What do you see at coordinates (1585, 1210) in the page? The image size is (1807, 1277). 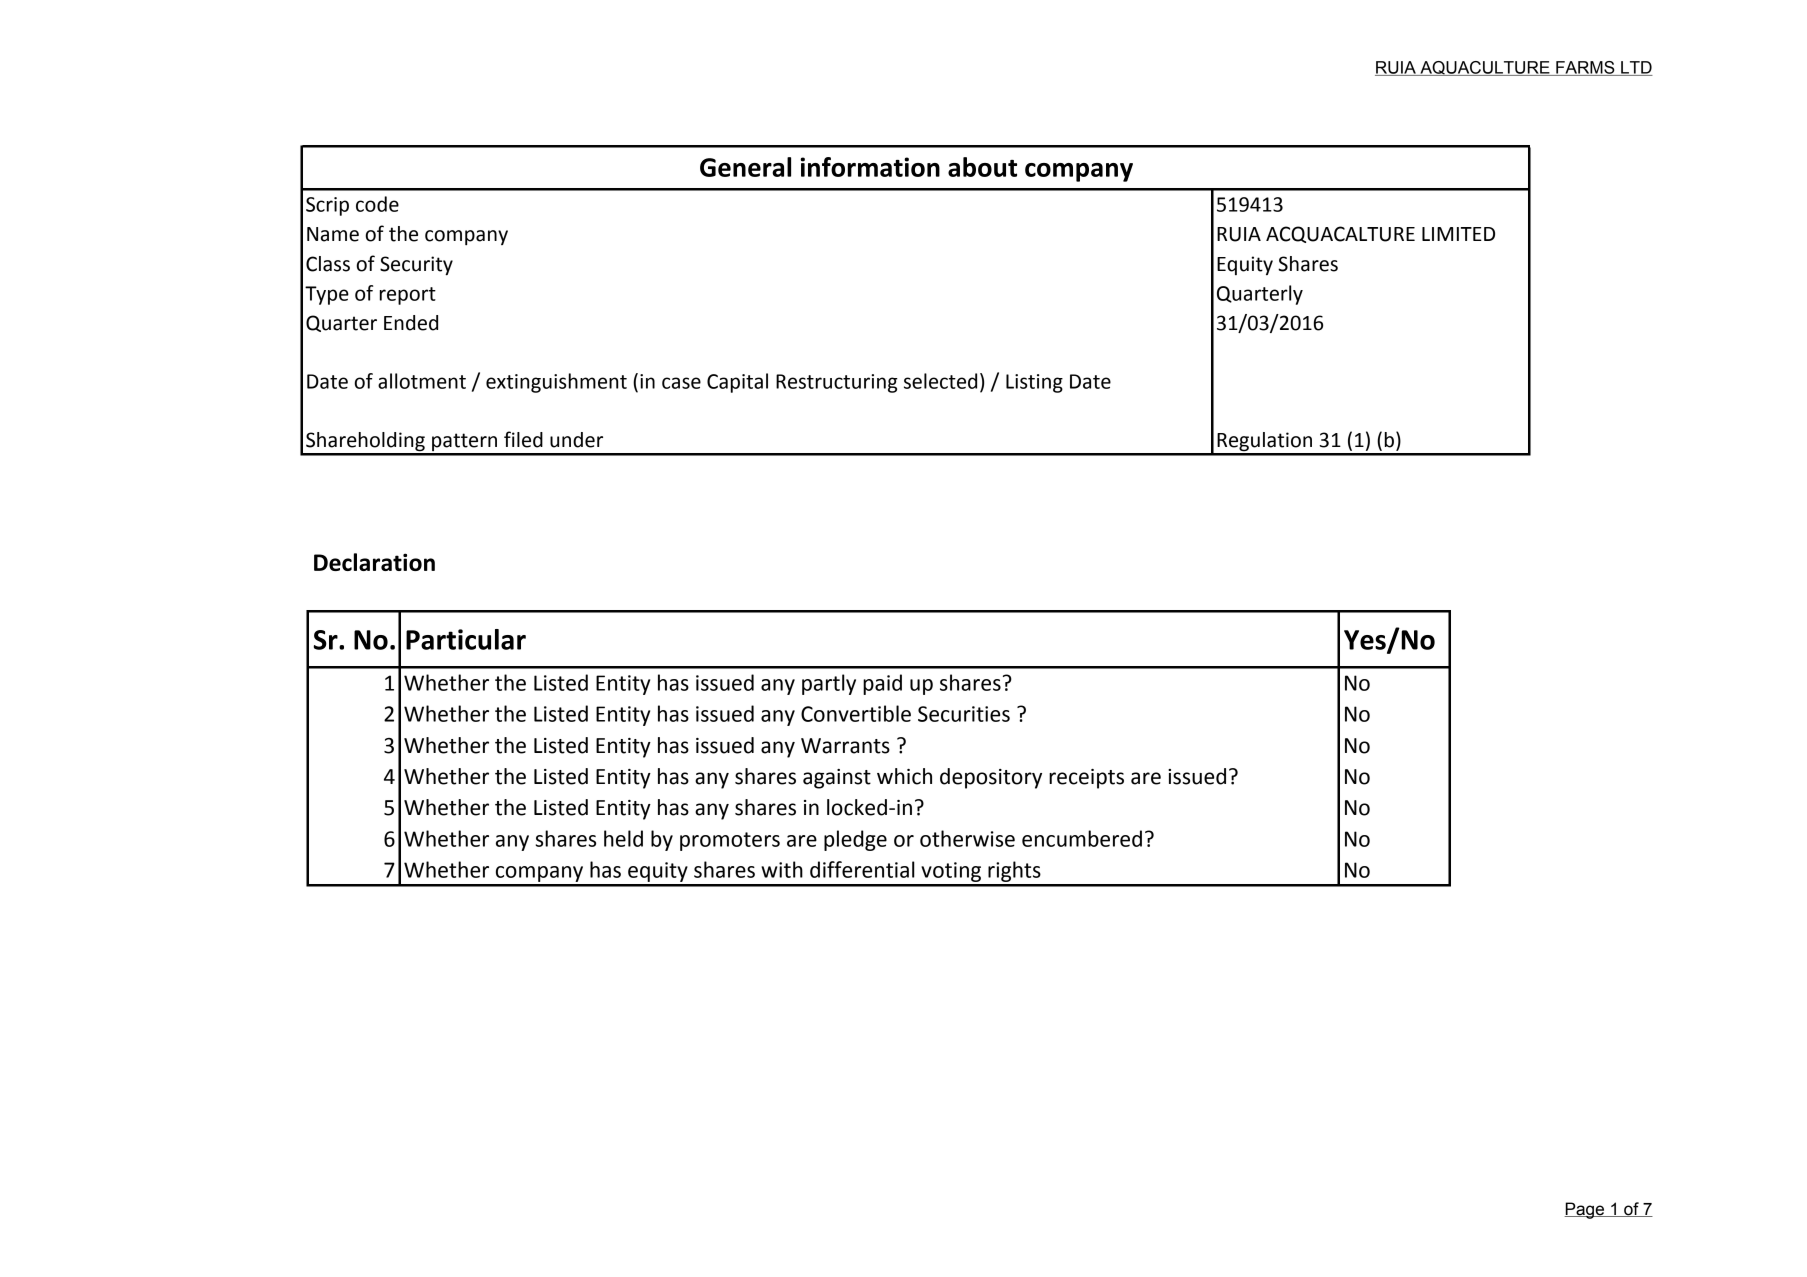 I see `Page` at bounding box center [1585, 1210].
